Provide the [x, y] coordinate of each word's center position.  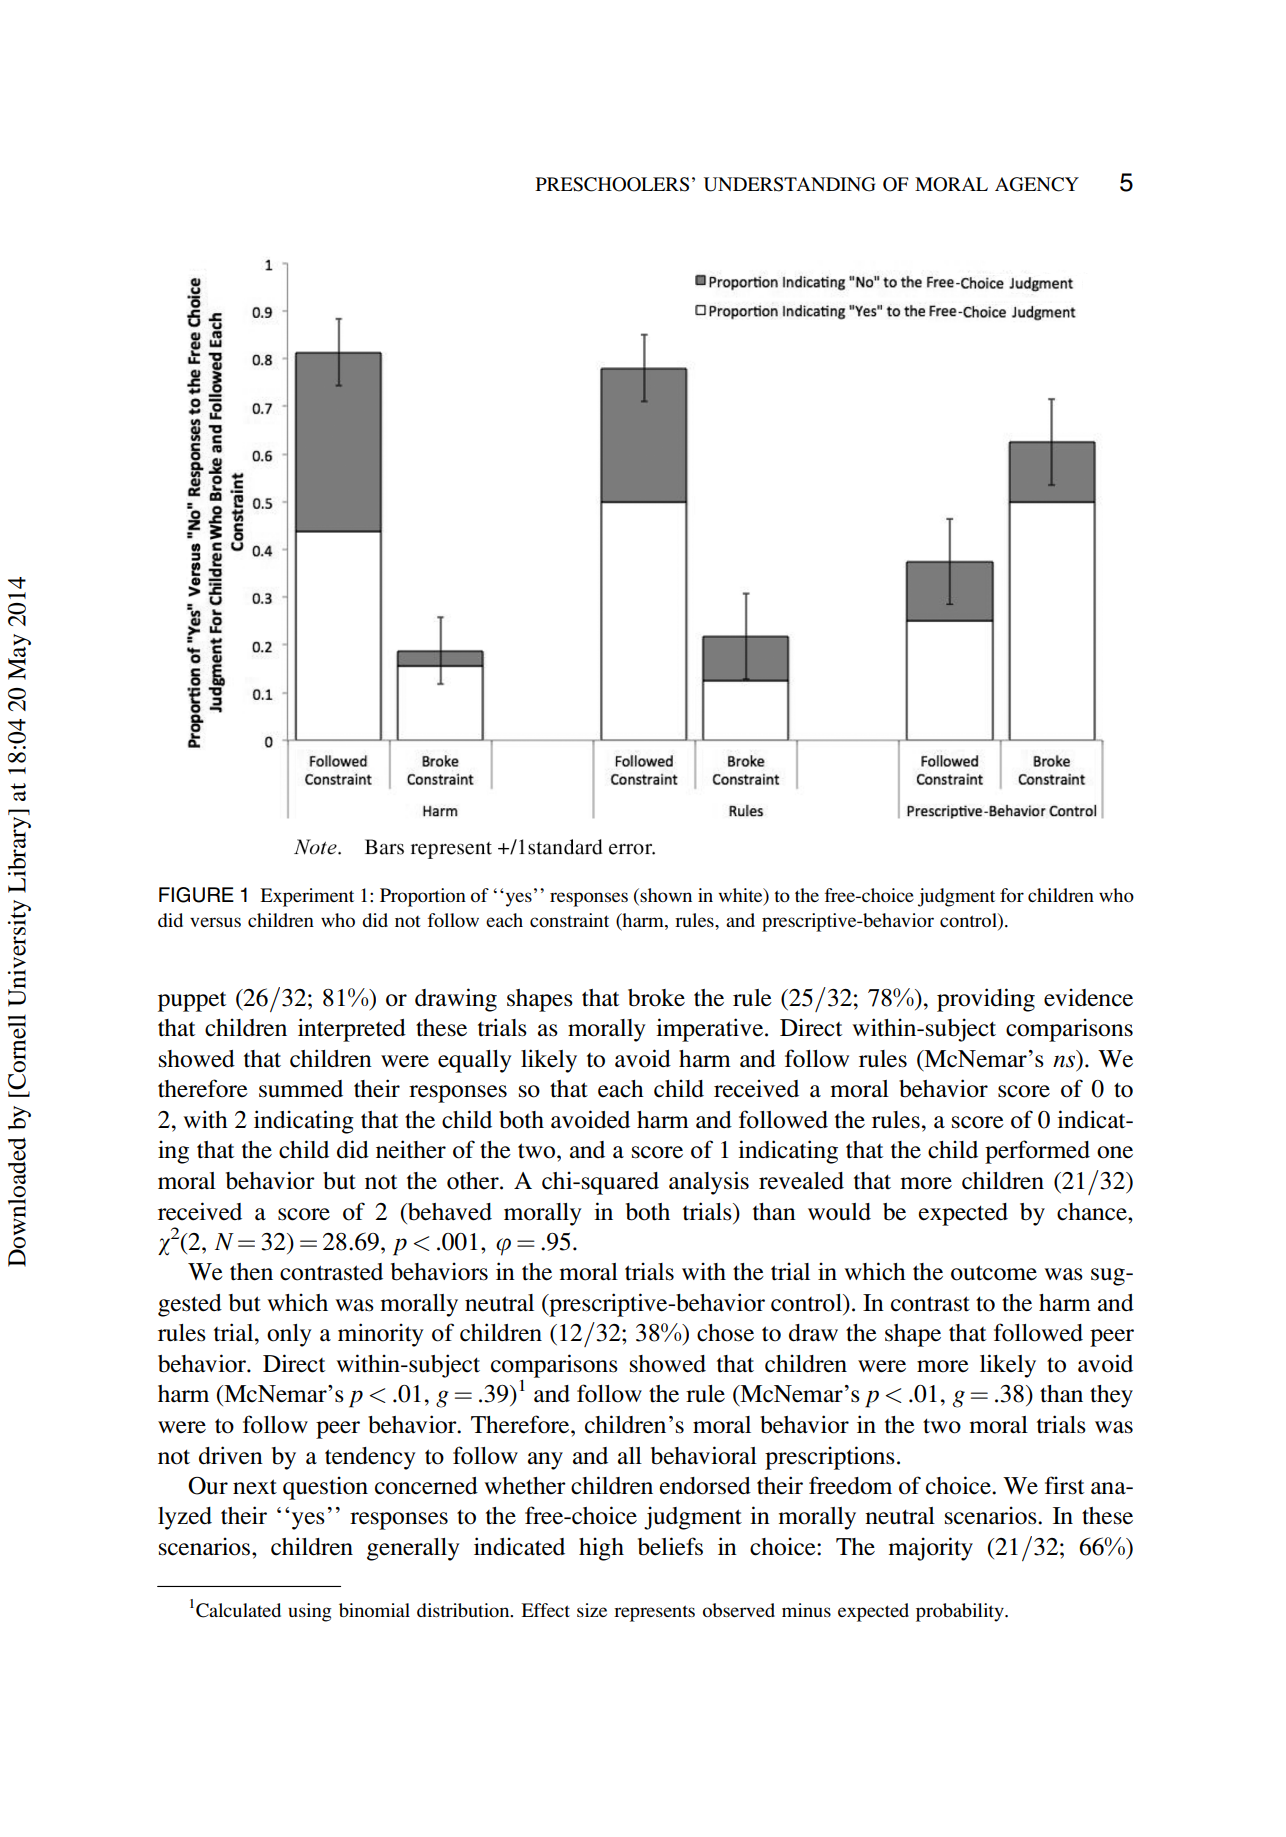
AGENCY [1037, 184]
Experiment [307, 897]
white [741, 896]
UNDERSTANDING [789, 184]
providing [986, 1000]
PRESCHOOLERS [612, 184]
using [310, 1612]
